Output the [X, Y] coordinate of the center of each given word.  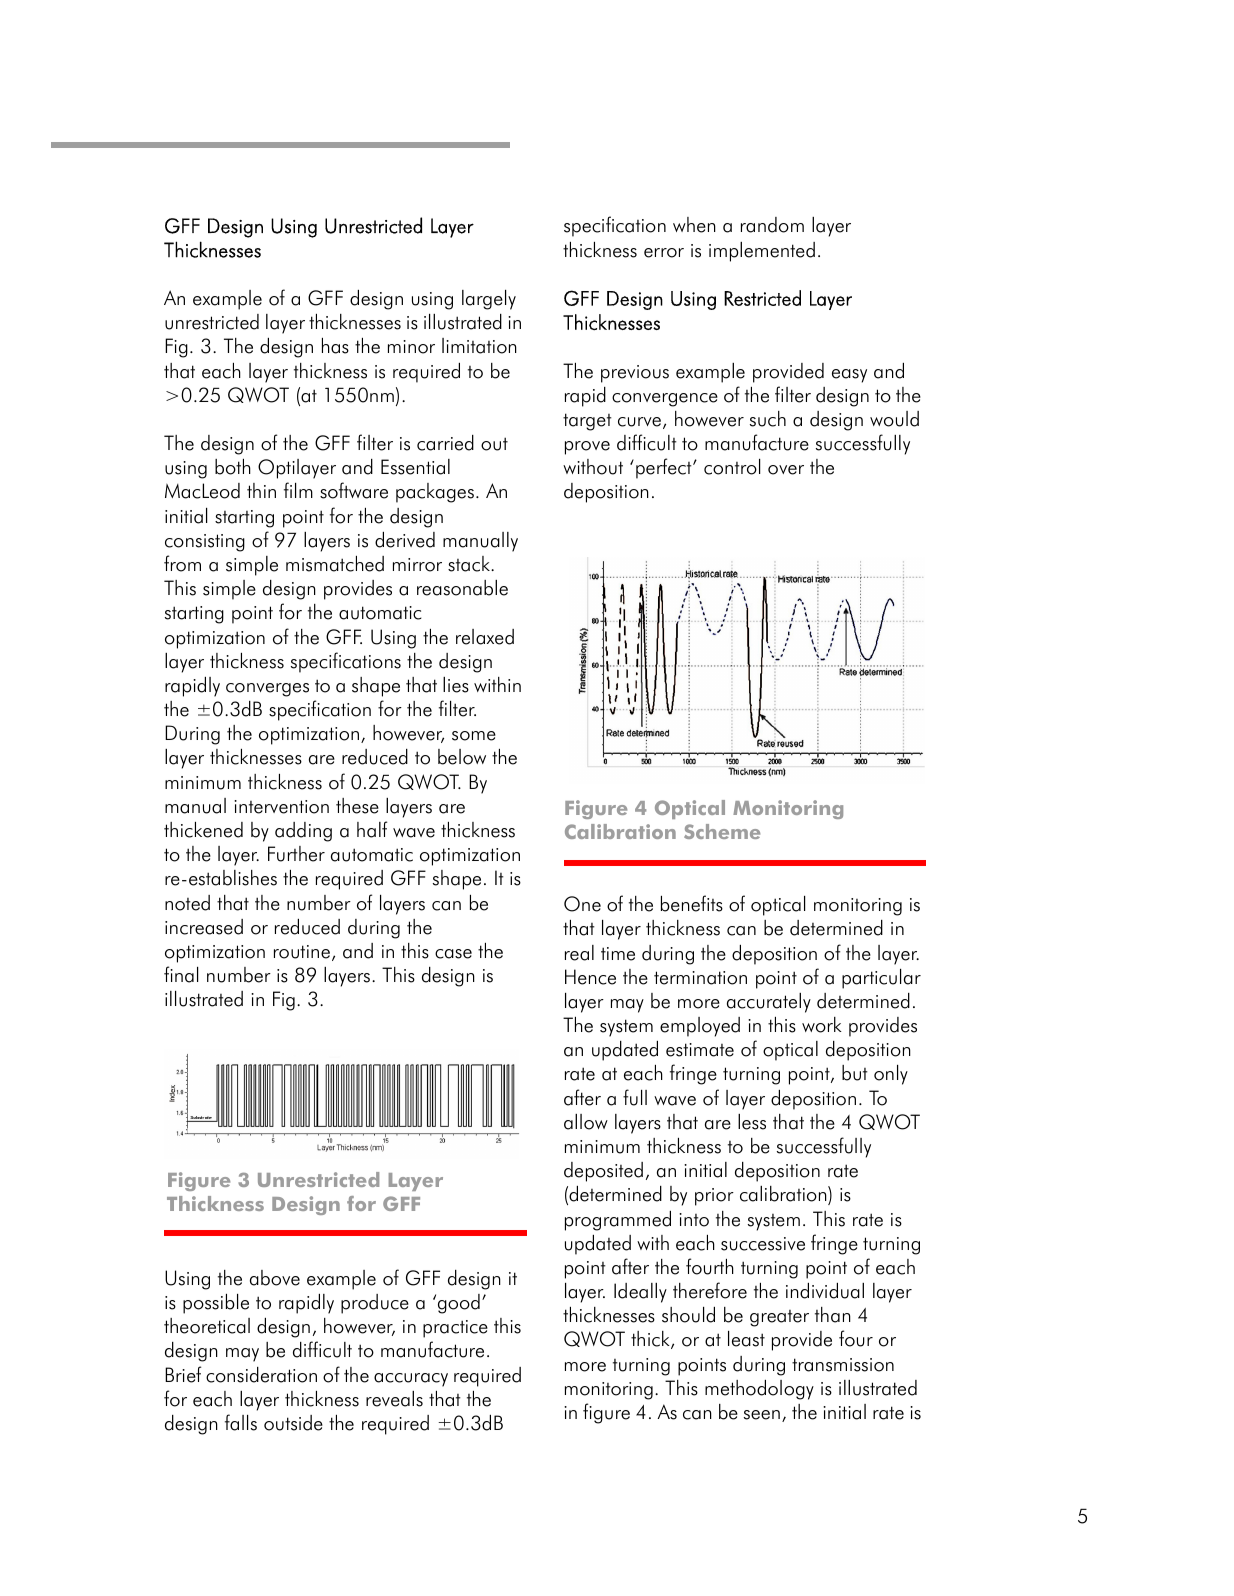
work [822, 1025]
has [335, 346]
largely [489, 300]
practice [455, 1329]
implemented [762, 252]
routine [302, 952]
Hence [590, 977]
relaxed [485, 637]
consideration [261, 1375]
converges [267, 690]
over [786, 470]
